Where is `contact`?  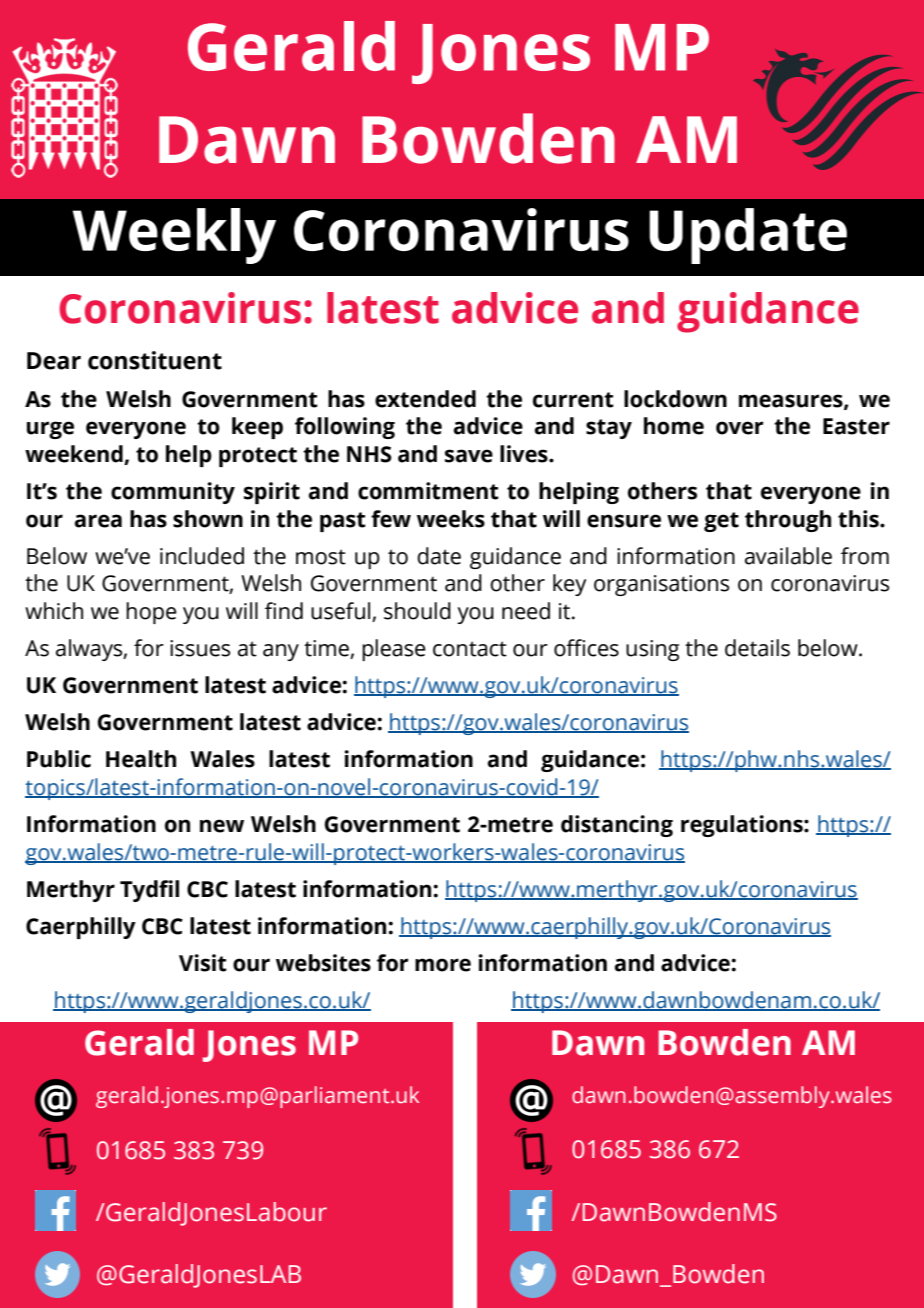 contact is located at coordinates (470, 649).
